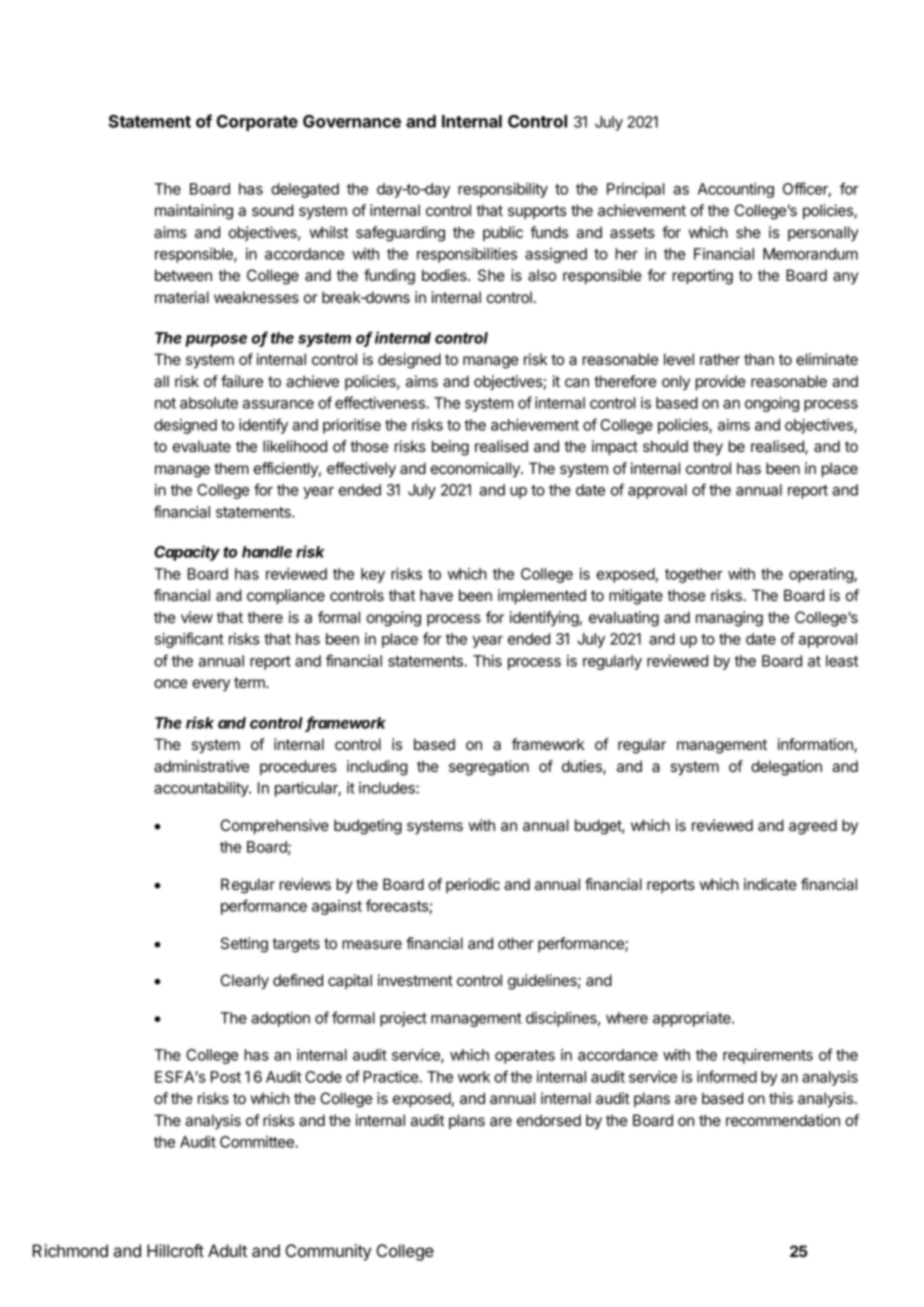  I want to click on Community, so click(328, 1252).
